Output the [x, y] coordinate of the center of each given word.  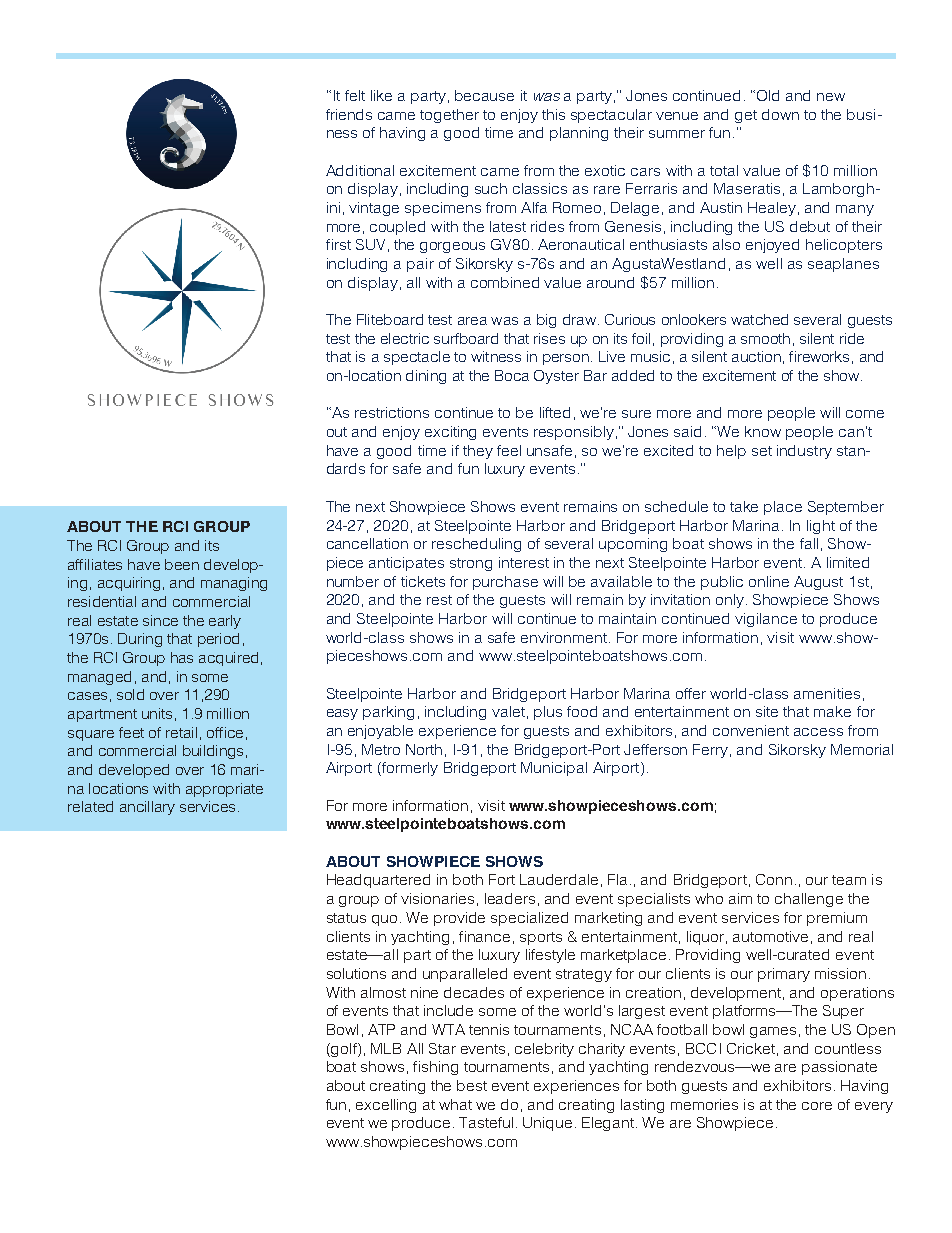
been [182, 564]
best [472, 1085]
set [762, 451]
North [424, 749]
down [780, 114]
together [449, 116]
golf [345, 1050]
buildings [213, 752]
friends [349, 114]
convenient [751, 730]
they [478, 452]
